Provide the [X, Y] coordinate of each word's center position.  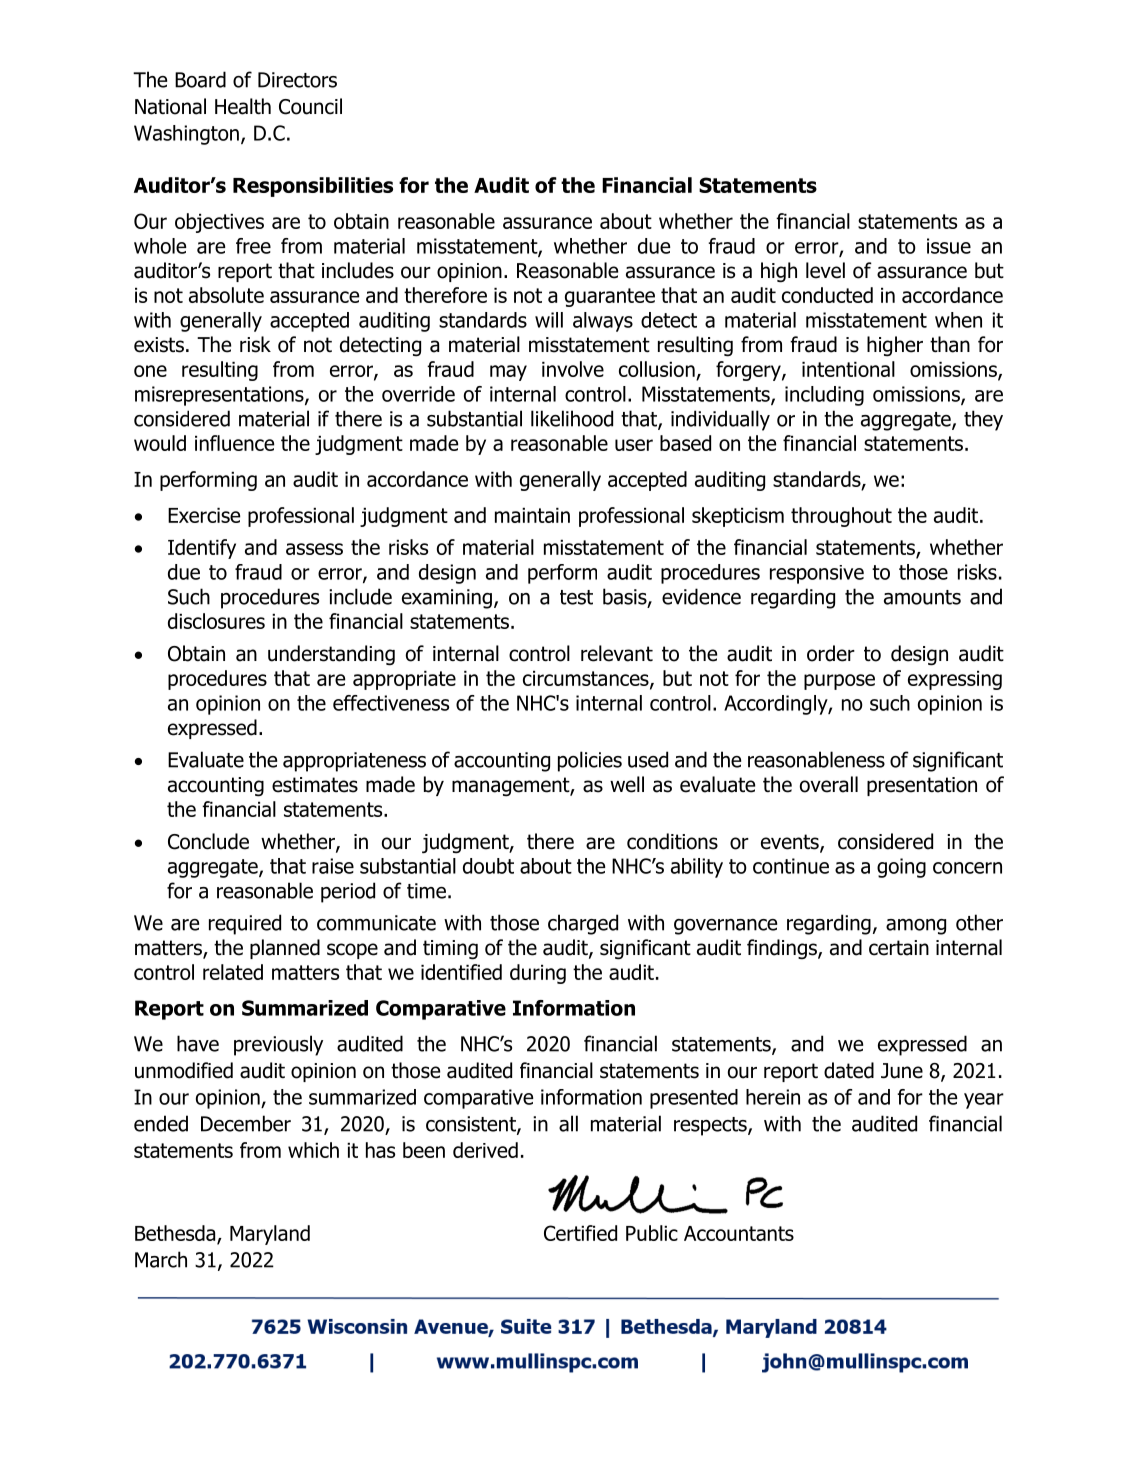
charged [583, 924]
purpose [839, 682]
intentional [848, 369]
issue [949, 246]
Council [310, 106]
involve [573, 369]
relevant [617, 653]
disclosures [216, 621]
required [245, 924]
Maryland [270, 1235]
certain [899, 948]
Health [243, 106]
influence [234, 443]
